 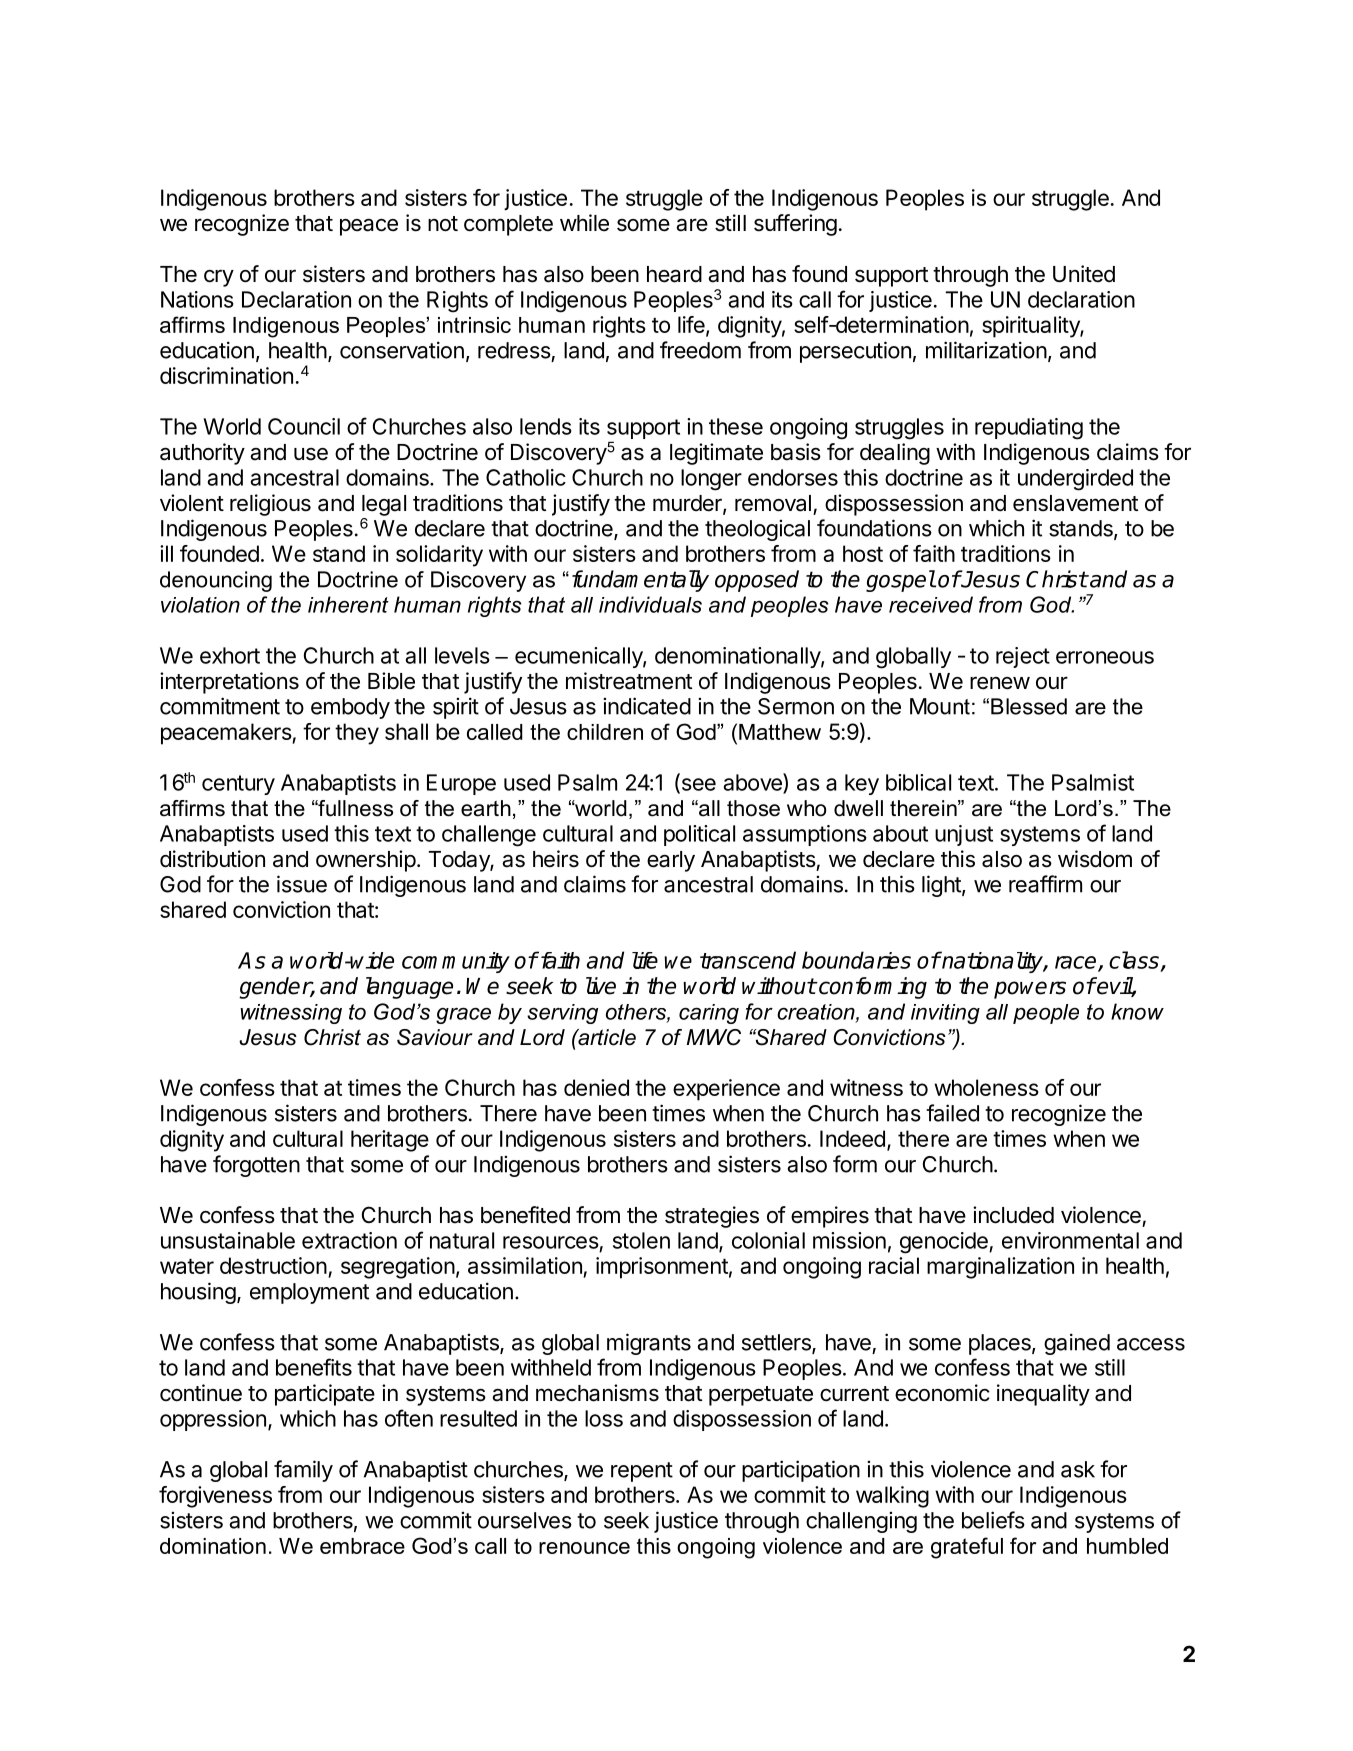 I want to click on forgotten, so click(x=256, y=1166).
